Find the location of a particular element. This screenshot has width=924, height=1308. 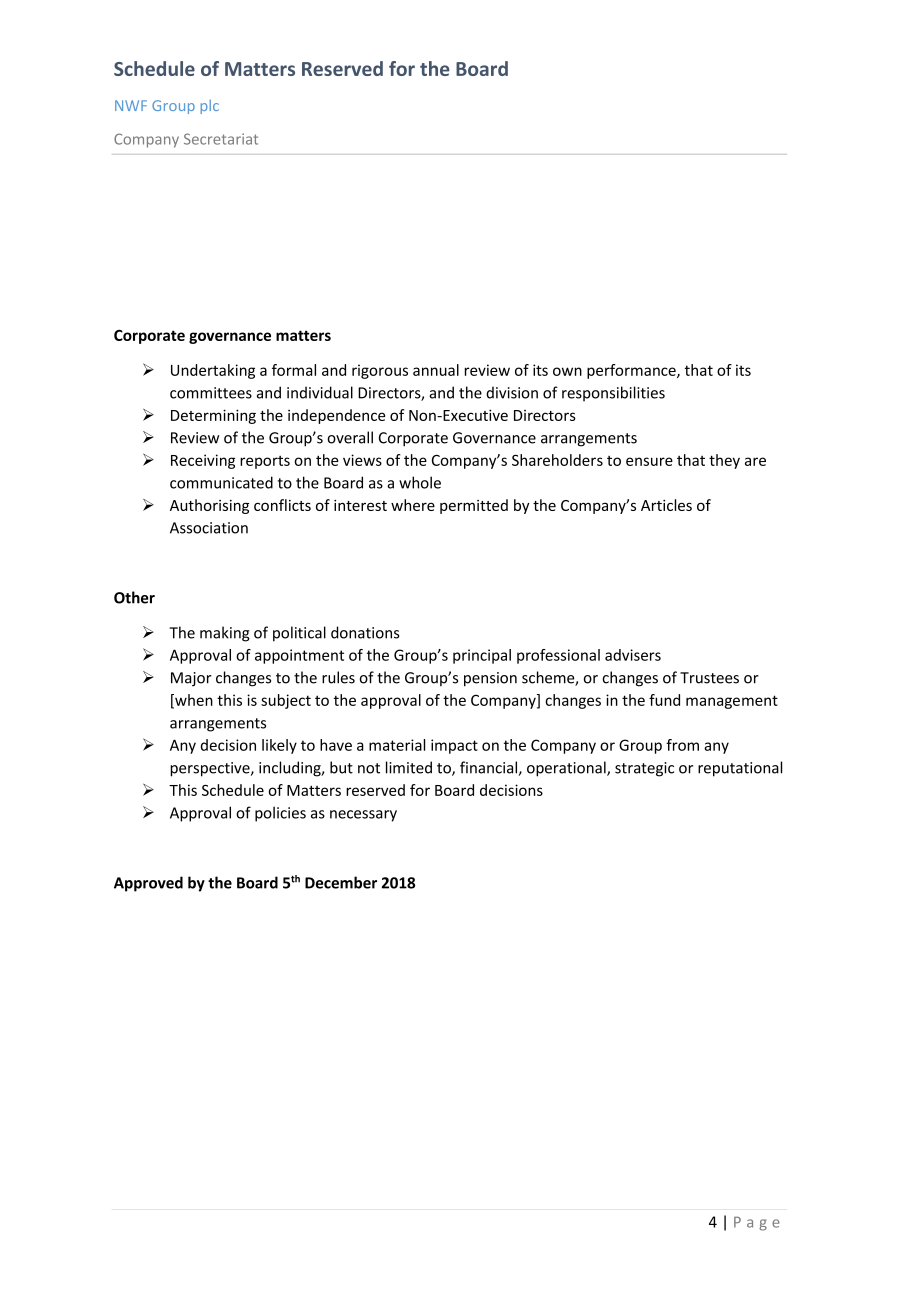

advisers is located at coordinates (633, 655).
